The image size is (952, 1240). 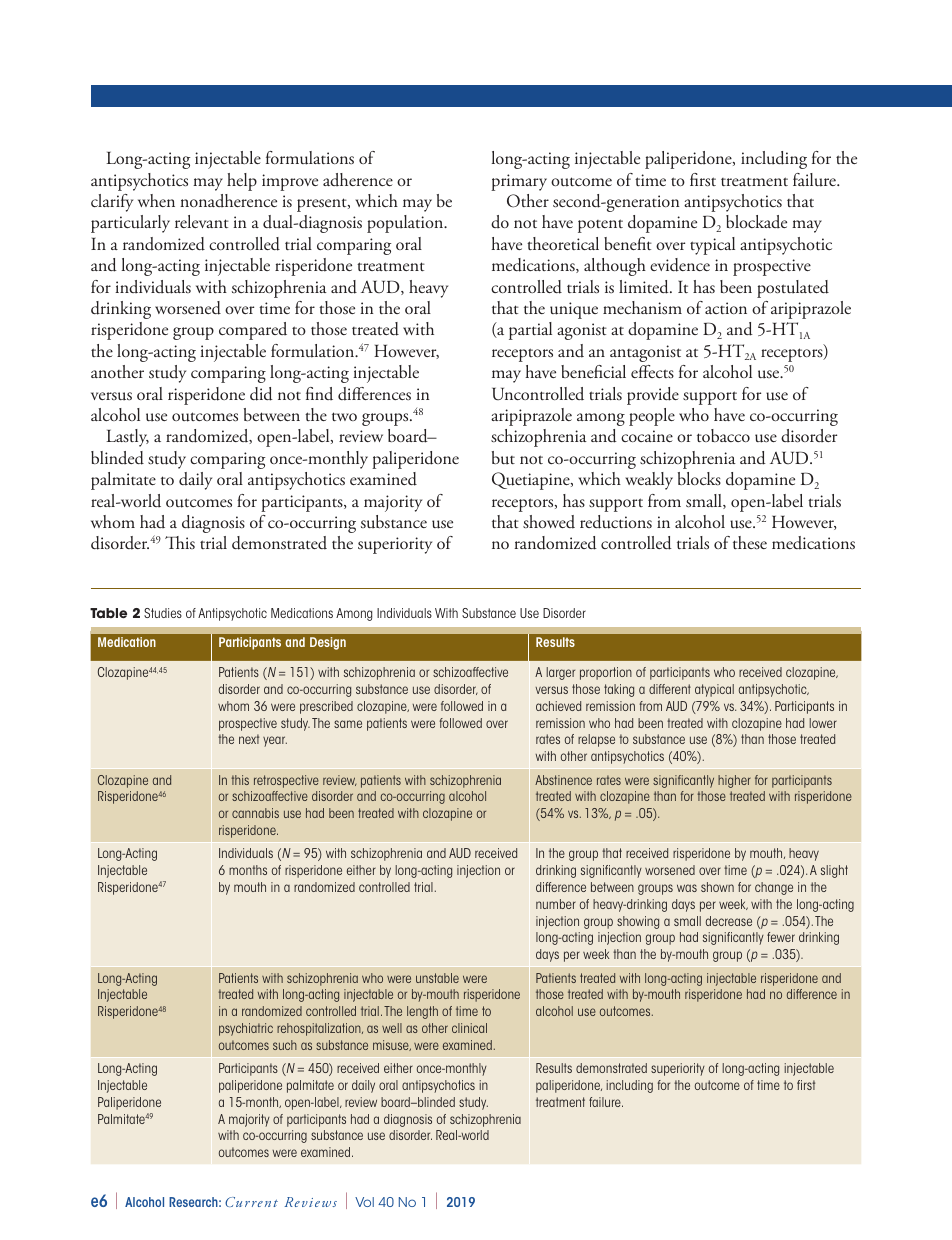 I want to click on blockade, so click(x=756, y=221).
